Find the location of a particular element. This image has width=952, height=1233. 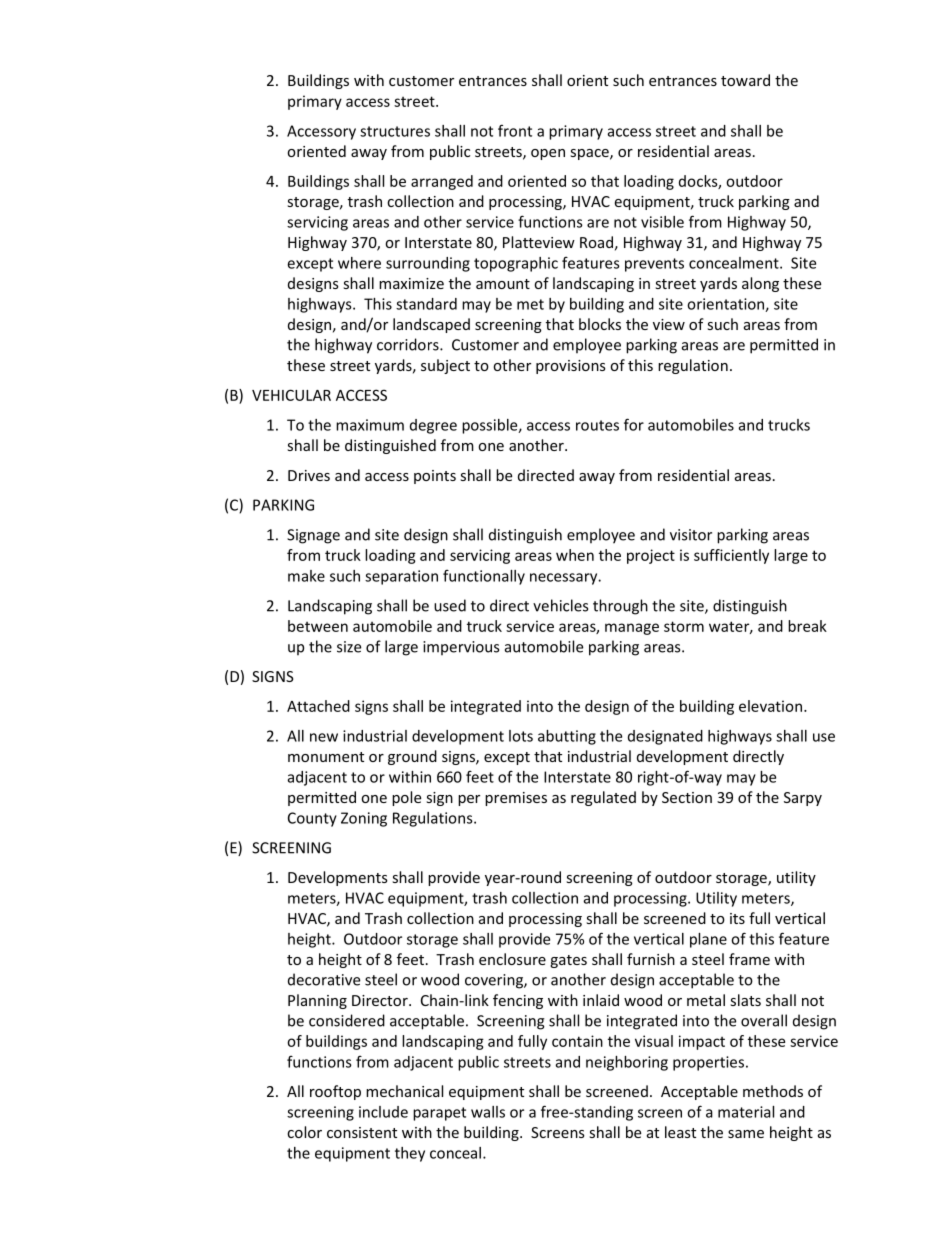

corridors is located at coordinates (409, 344).
